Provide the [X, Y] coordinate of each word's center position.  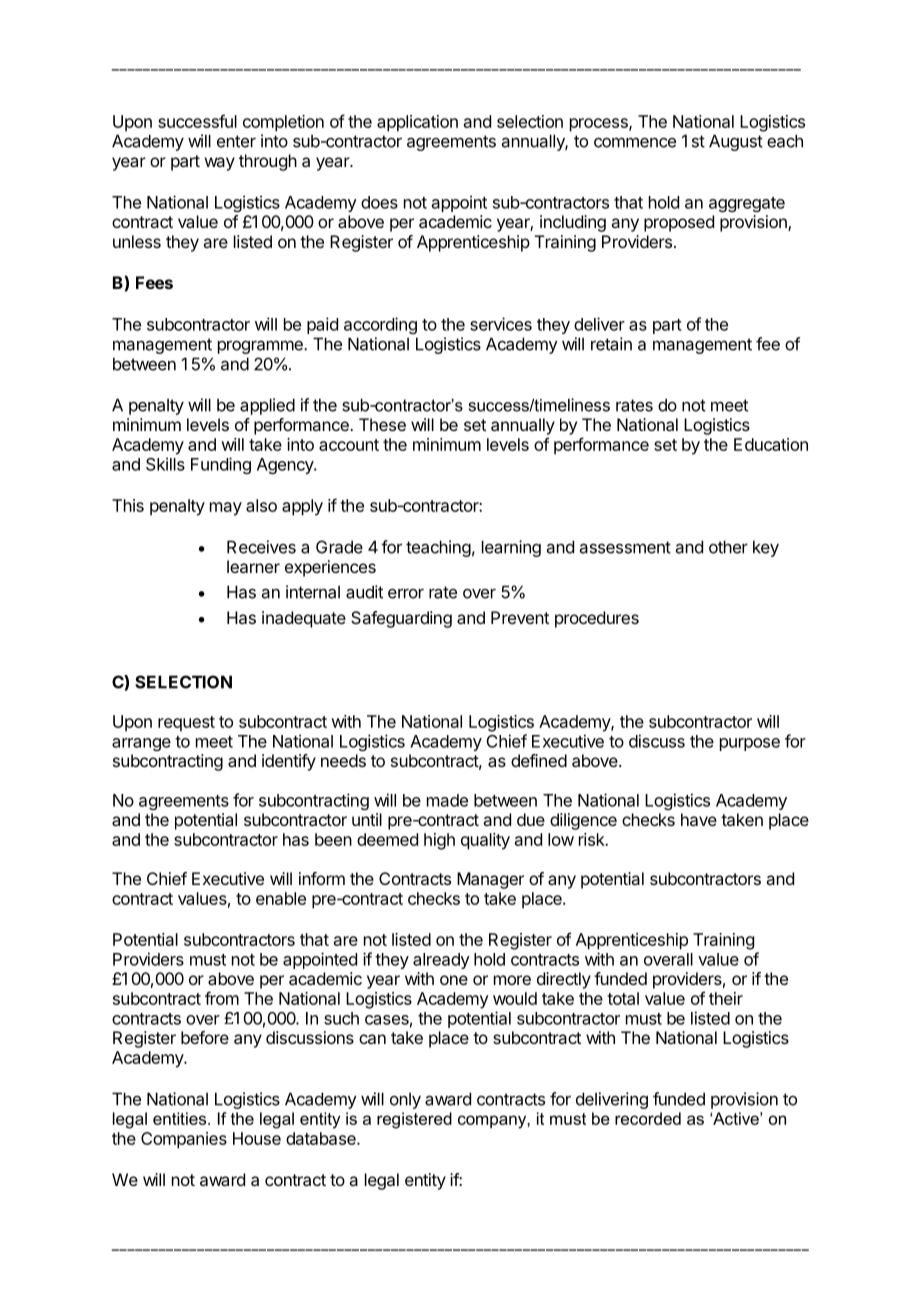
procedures [597, 619]
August [736, 142]
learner [253, 566]
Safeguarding [401, 619]
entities [181, 1118]
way [220, 164]
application [417, 123]
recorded [648, 1118]
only [405, 1100]
